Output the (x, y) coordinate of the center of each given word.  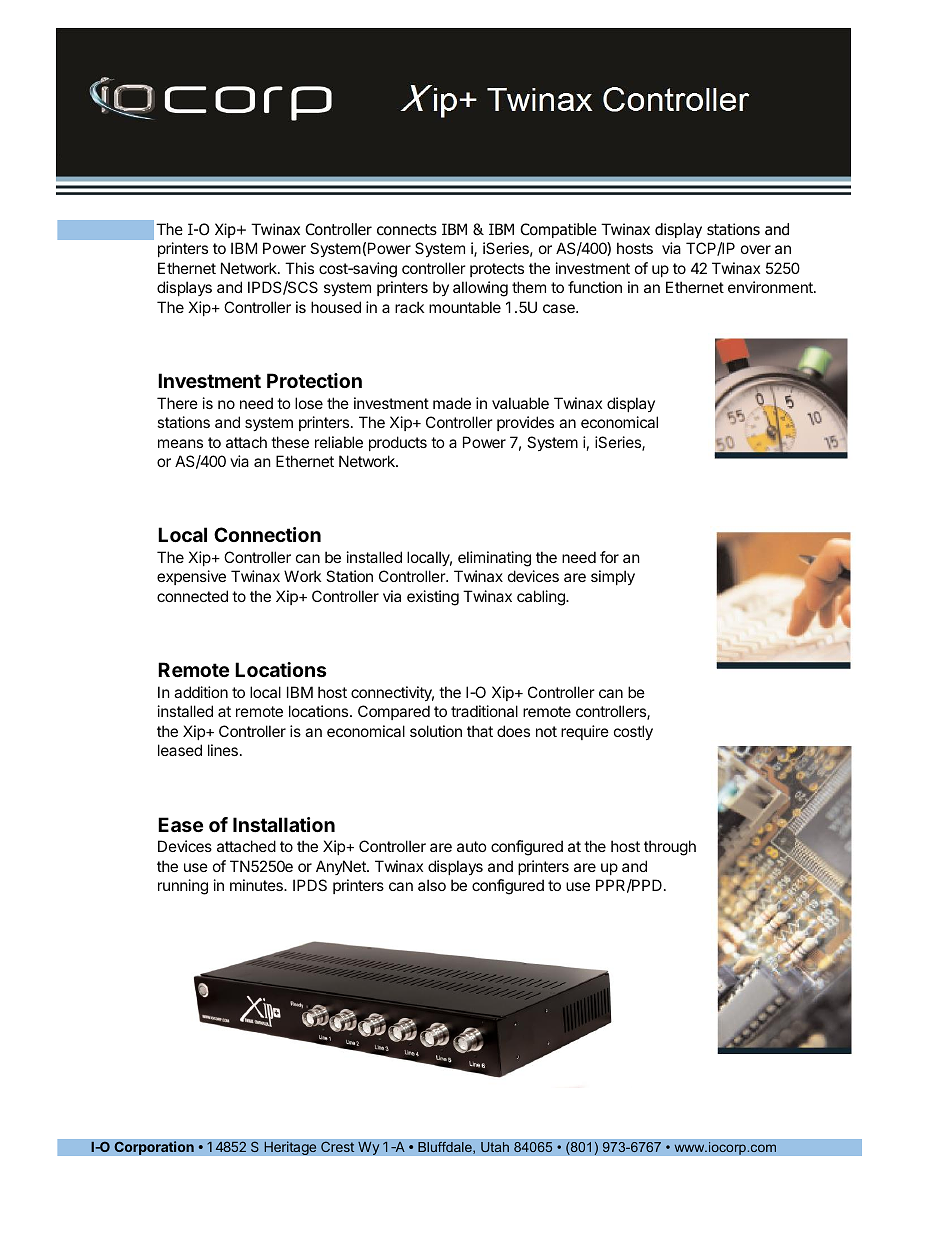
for (609, 557)
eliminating (494, 559)
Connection (267, 534)
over (756, 249)
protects (497, 270)
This (299, 268)
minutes (257, 885)
